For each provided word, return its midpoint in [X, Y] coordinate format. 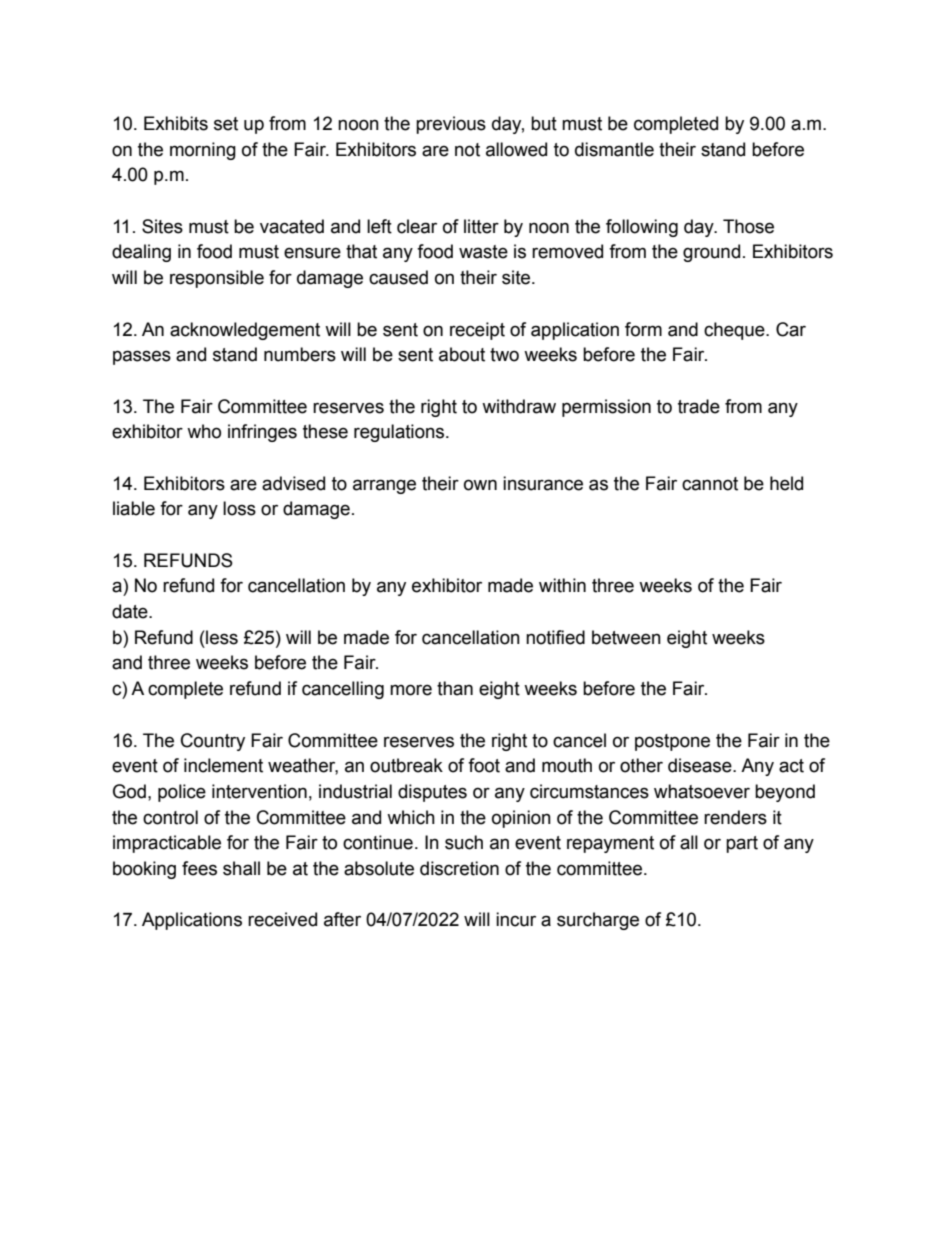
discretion [459, 868]
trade [699, 406]
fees [199, 868]
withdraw [519, 406]
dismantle [614, 149]
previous [451, 125]
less [221, 637]
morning [203, 151]
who [204, 431]
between [626, 637]
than [455, 688]
